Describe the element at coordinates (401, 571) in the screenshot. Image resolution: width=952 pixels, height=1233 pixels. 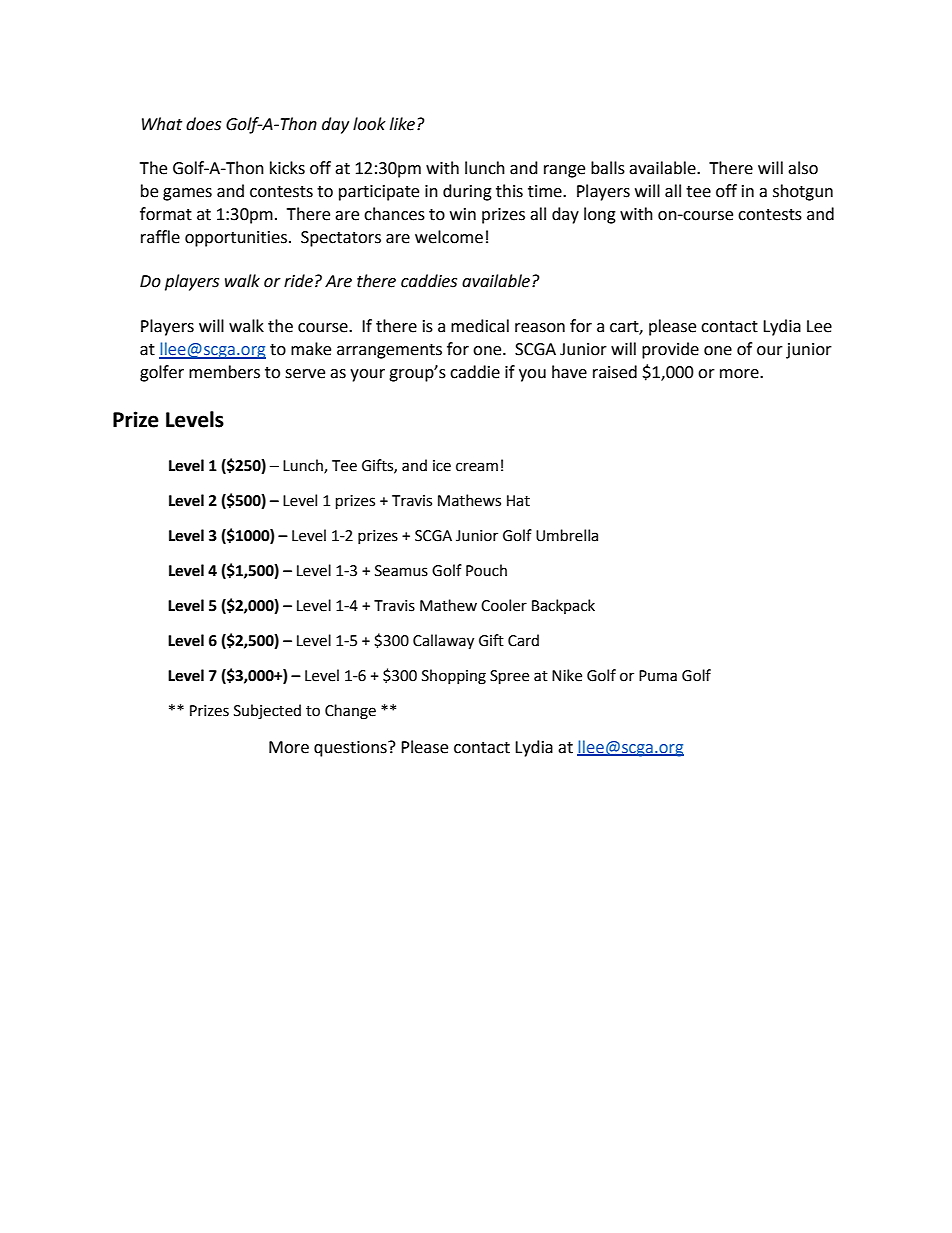
I see `Seamus` at that location.
